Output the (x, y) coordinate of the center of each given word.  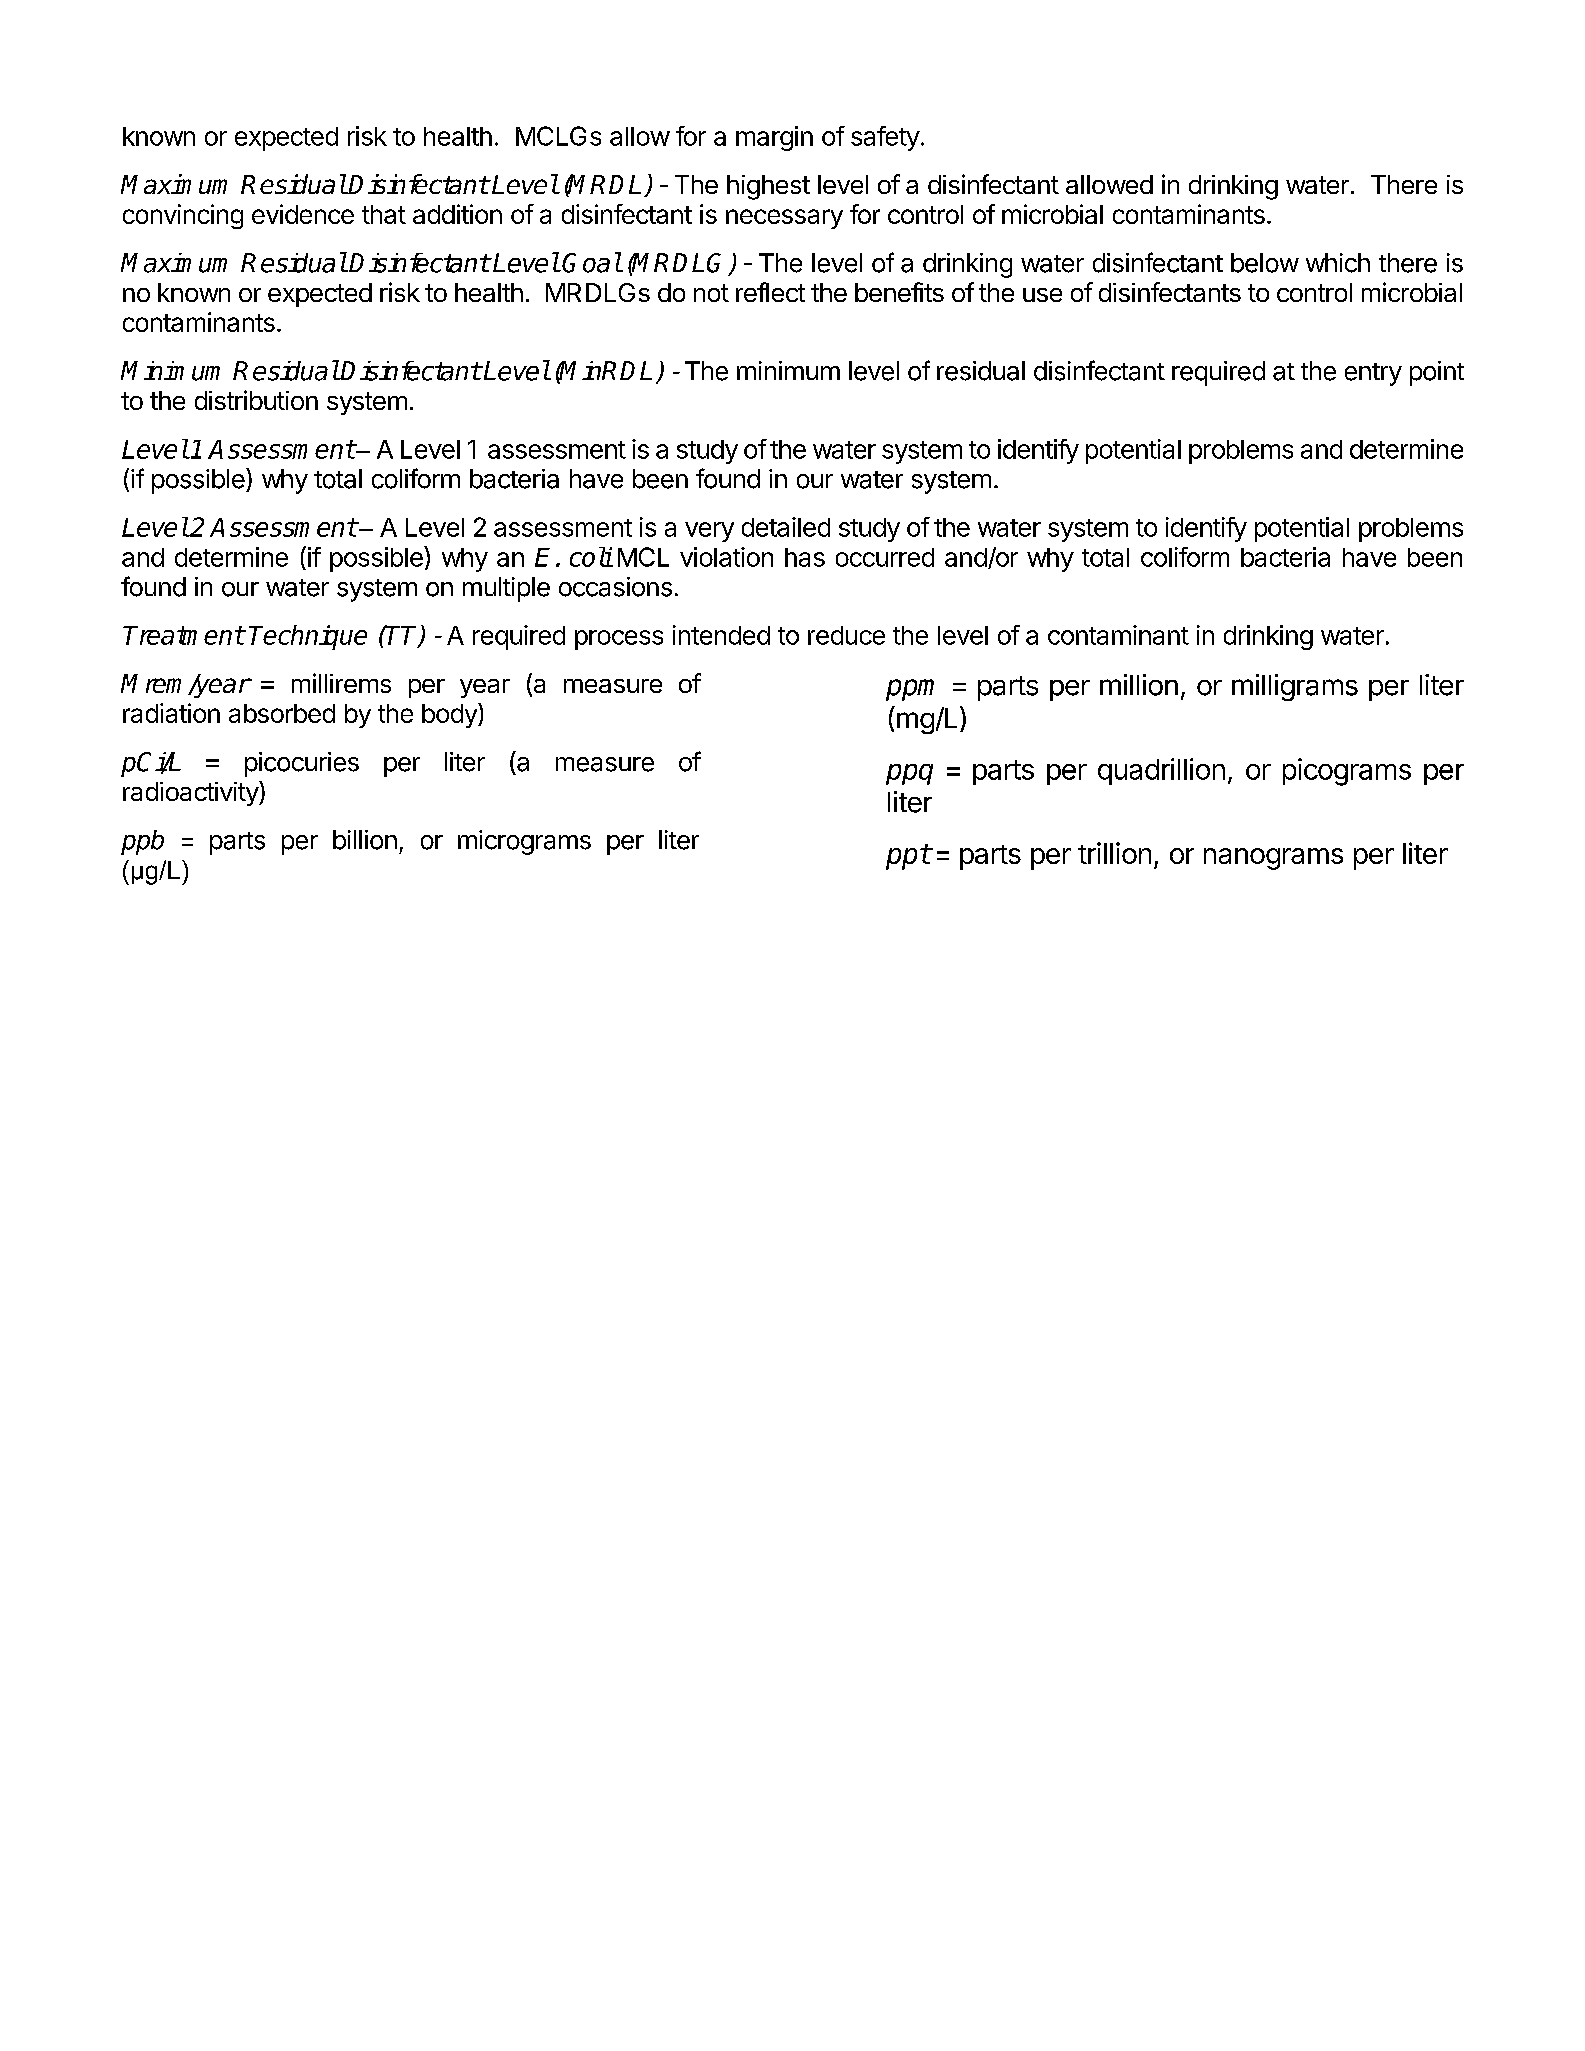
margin (774, 138)
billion (365, 840)
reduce (846, 635)
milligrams (1295, 687)
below (1265, 263)
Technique (308, 637)
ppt (908, 857)
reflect (770, 292)
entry (1373, 374)
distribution (256, 400)
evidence (303, 214)
